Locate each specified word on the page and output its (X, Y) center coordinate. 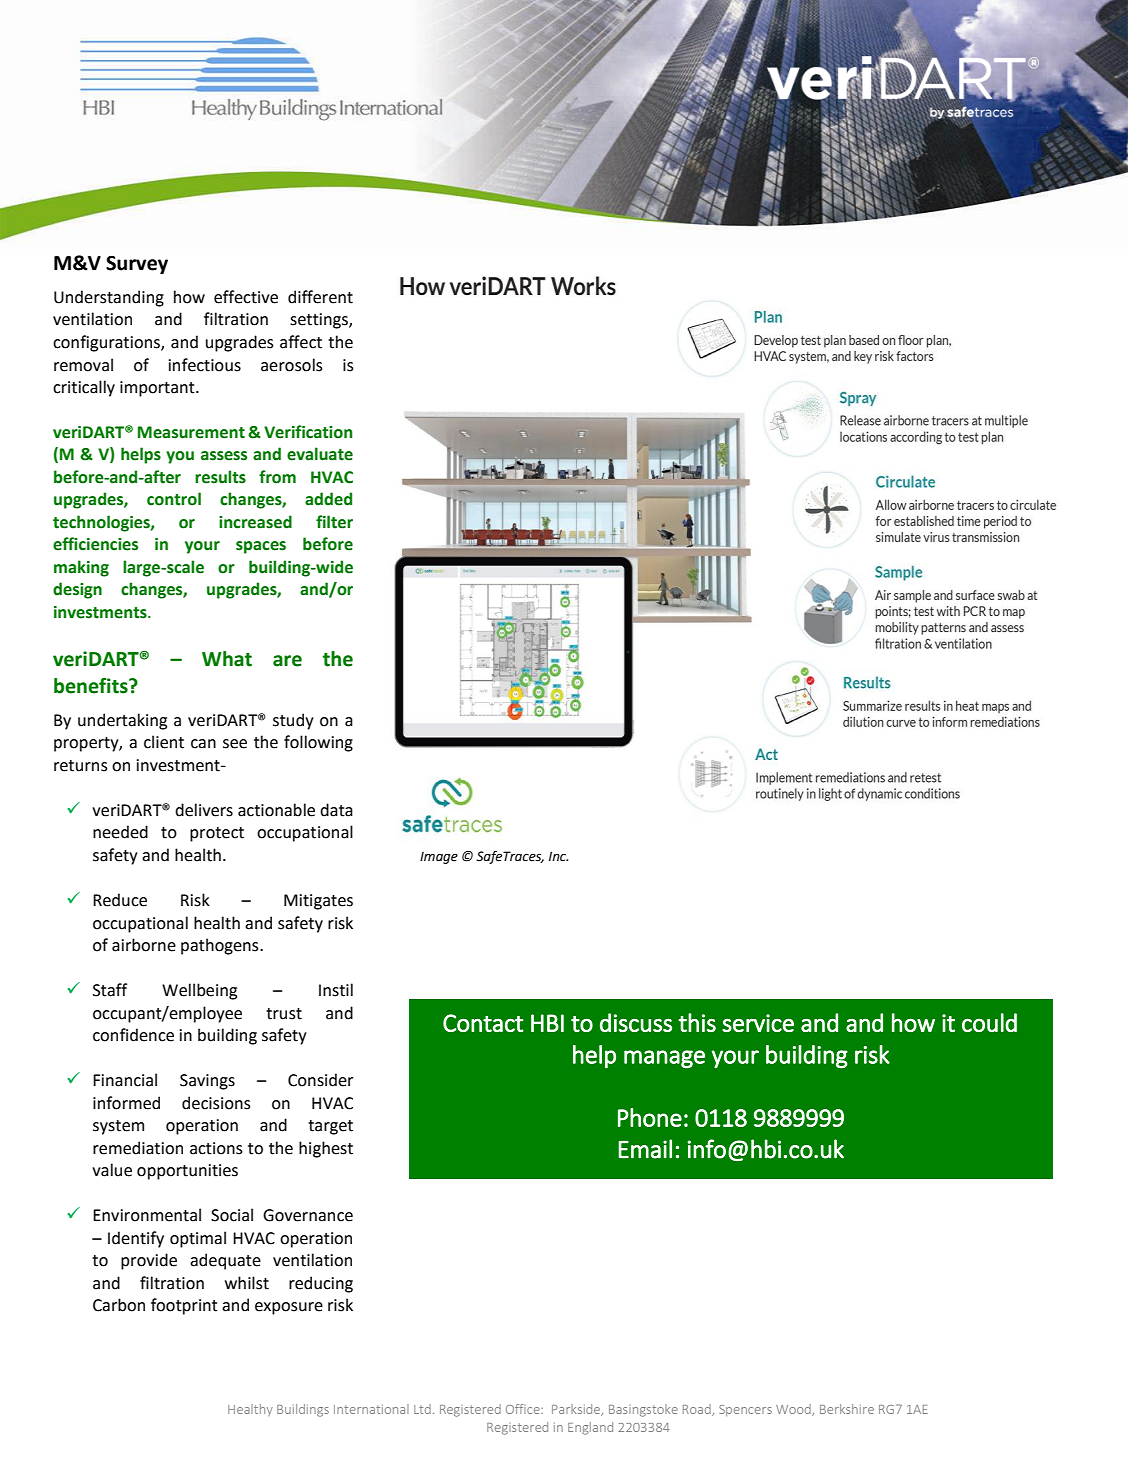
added (328, 499)
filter (334, 522)
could (989, 1022)
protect (217, 834)
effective (246, 297)
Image (439, 858)
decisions (216, 1103)
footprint (184, 1306)
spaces (261, 547)
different (320, 297)
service (758, 1023)
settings (320, 321)
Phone (650, 1117)
